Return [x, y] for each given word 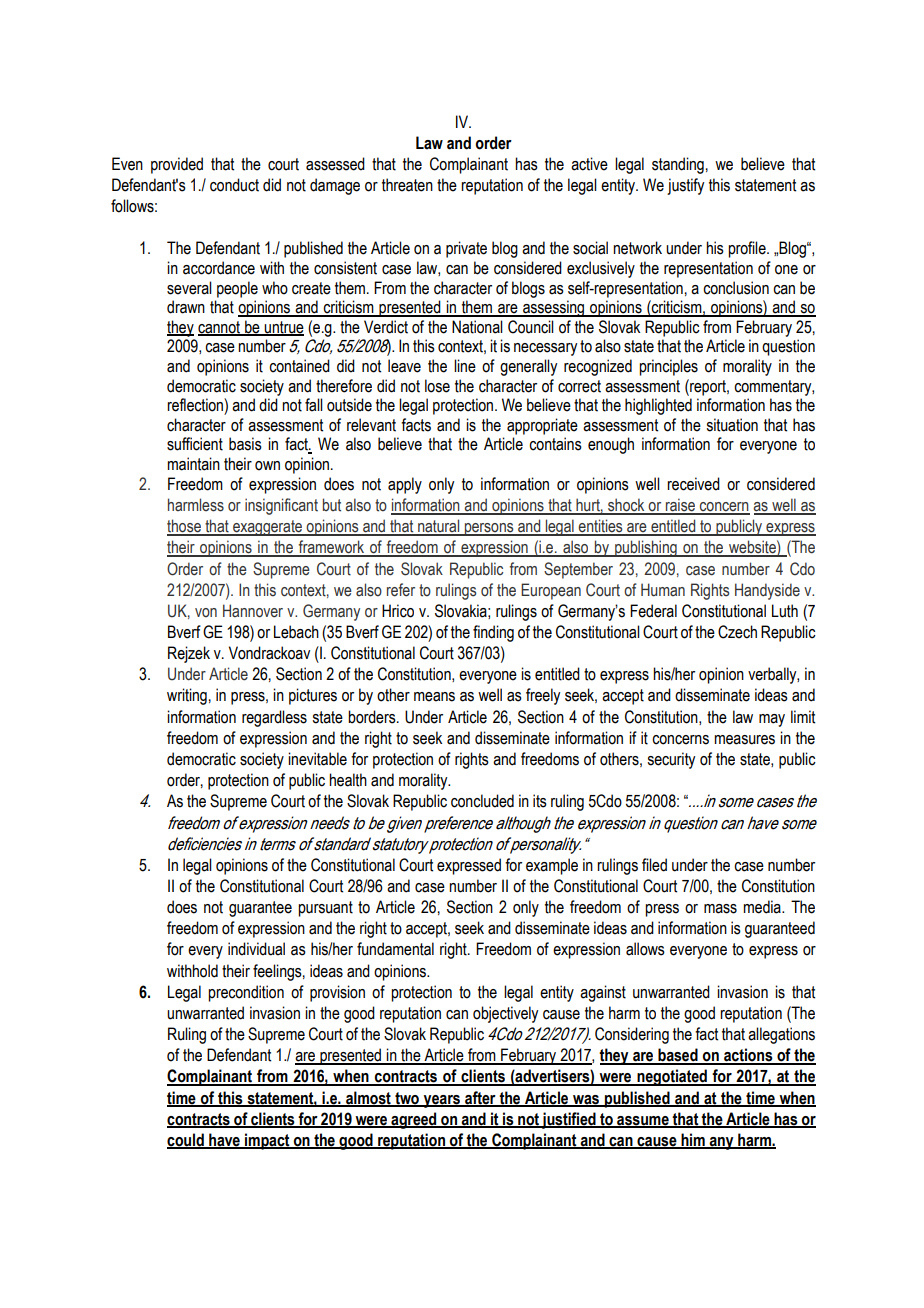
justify [685, 186]
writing [187, 696]
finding [493, 633]
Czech [737, 632]
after [480, 1098]
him [693, 1140]
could [186, 1140]
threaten [407, 185]
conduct [234, 185]
